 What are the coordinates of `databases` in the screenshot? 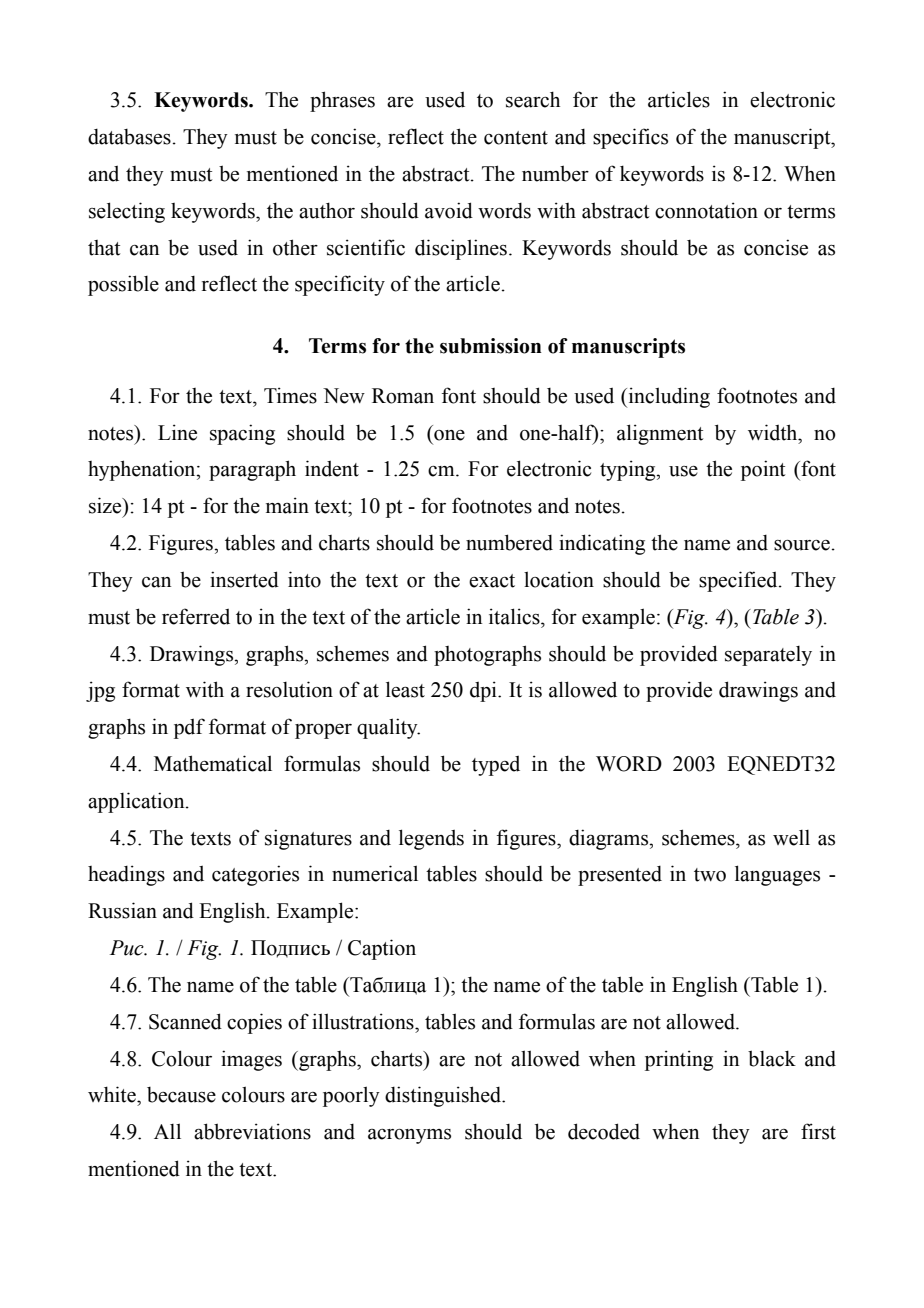 It's located at (129, 137).
